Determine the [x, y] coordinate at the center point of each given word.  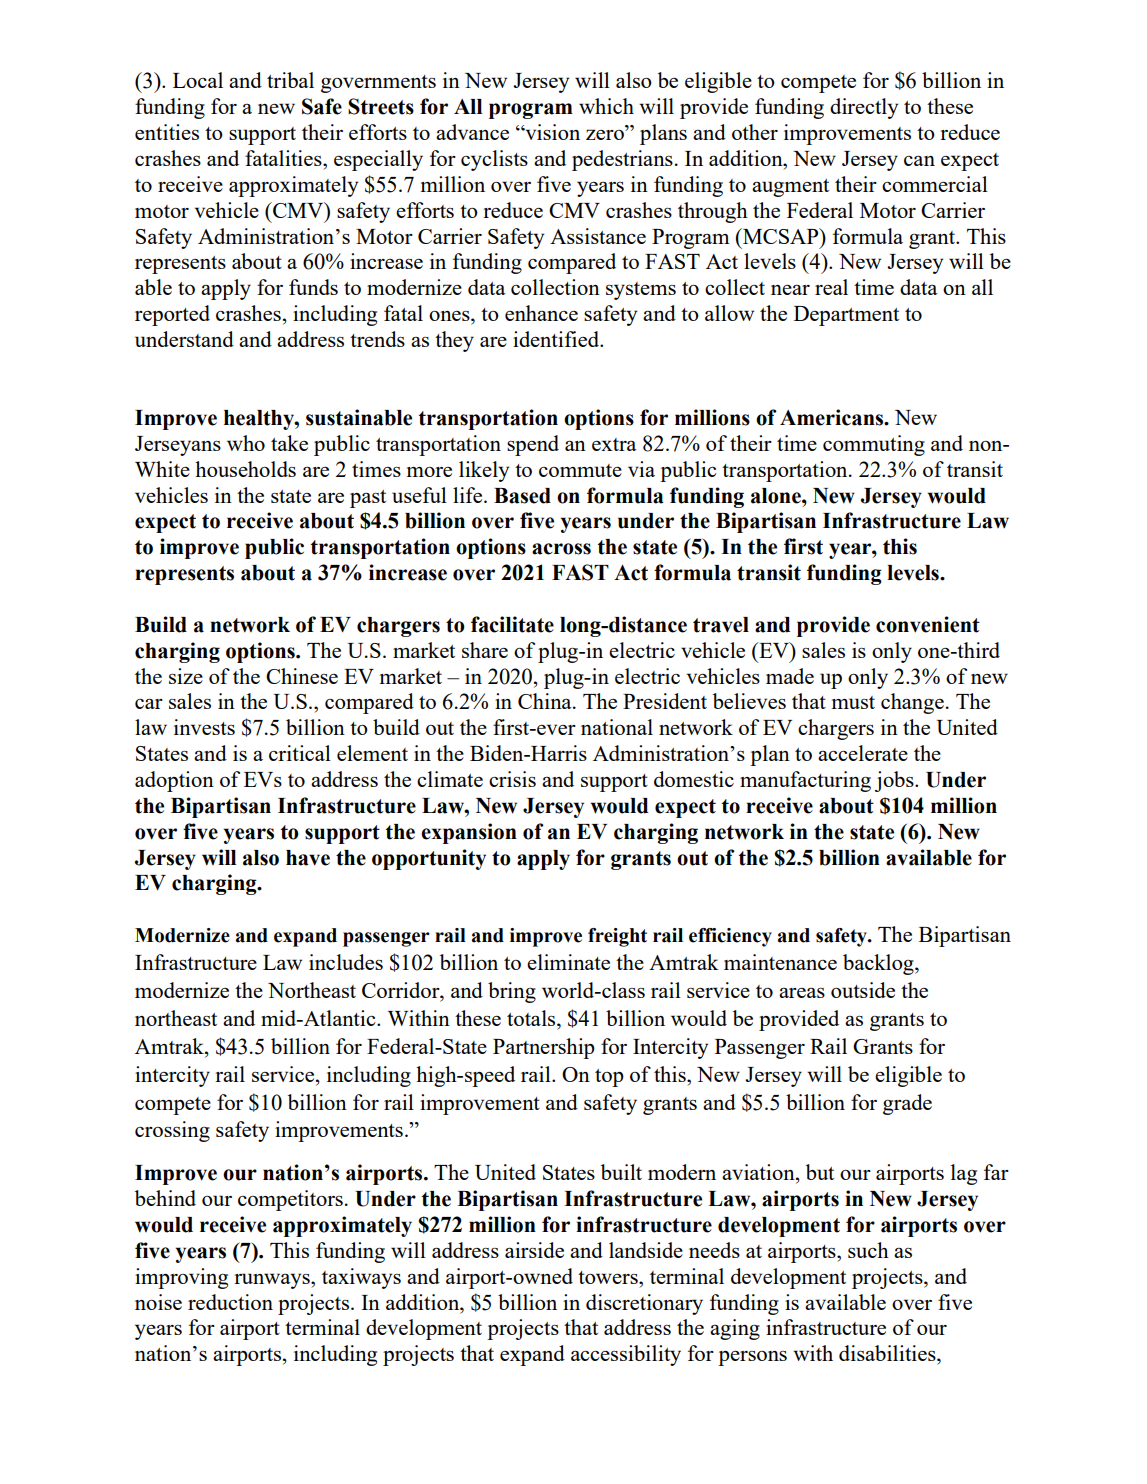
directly [864, 108]
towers [609, 1277]
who [246, 443]
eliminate [568, 962]
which [606, 106]
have [308, 858]
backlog [879, 964]
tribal [290, 80]
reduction [230, 1302]
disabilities [888, 1353]
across [561, 549]
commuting [874, 445]
